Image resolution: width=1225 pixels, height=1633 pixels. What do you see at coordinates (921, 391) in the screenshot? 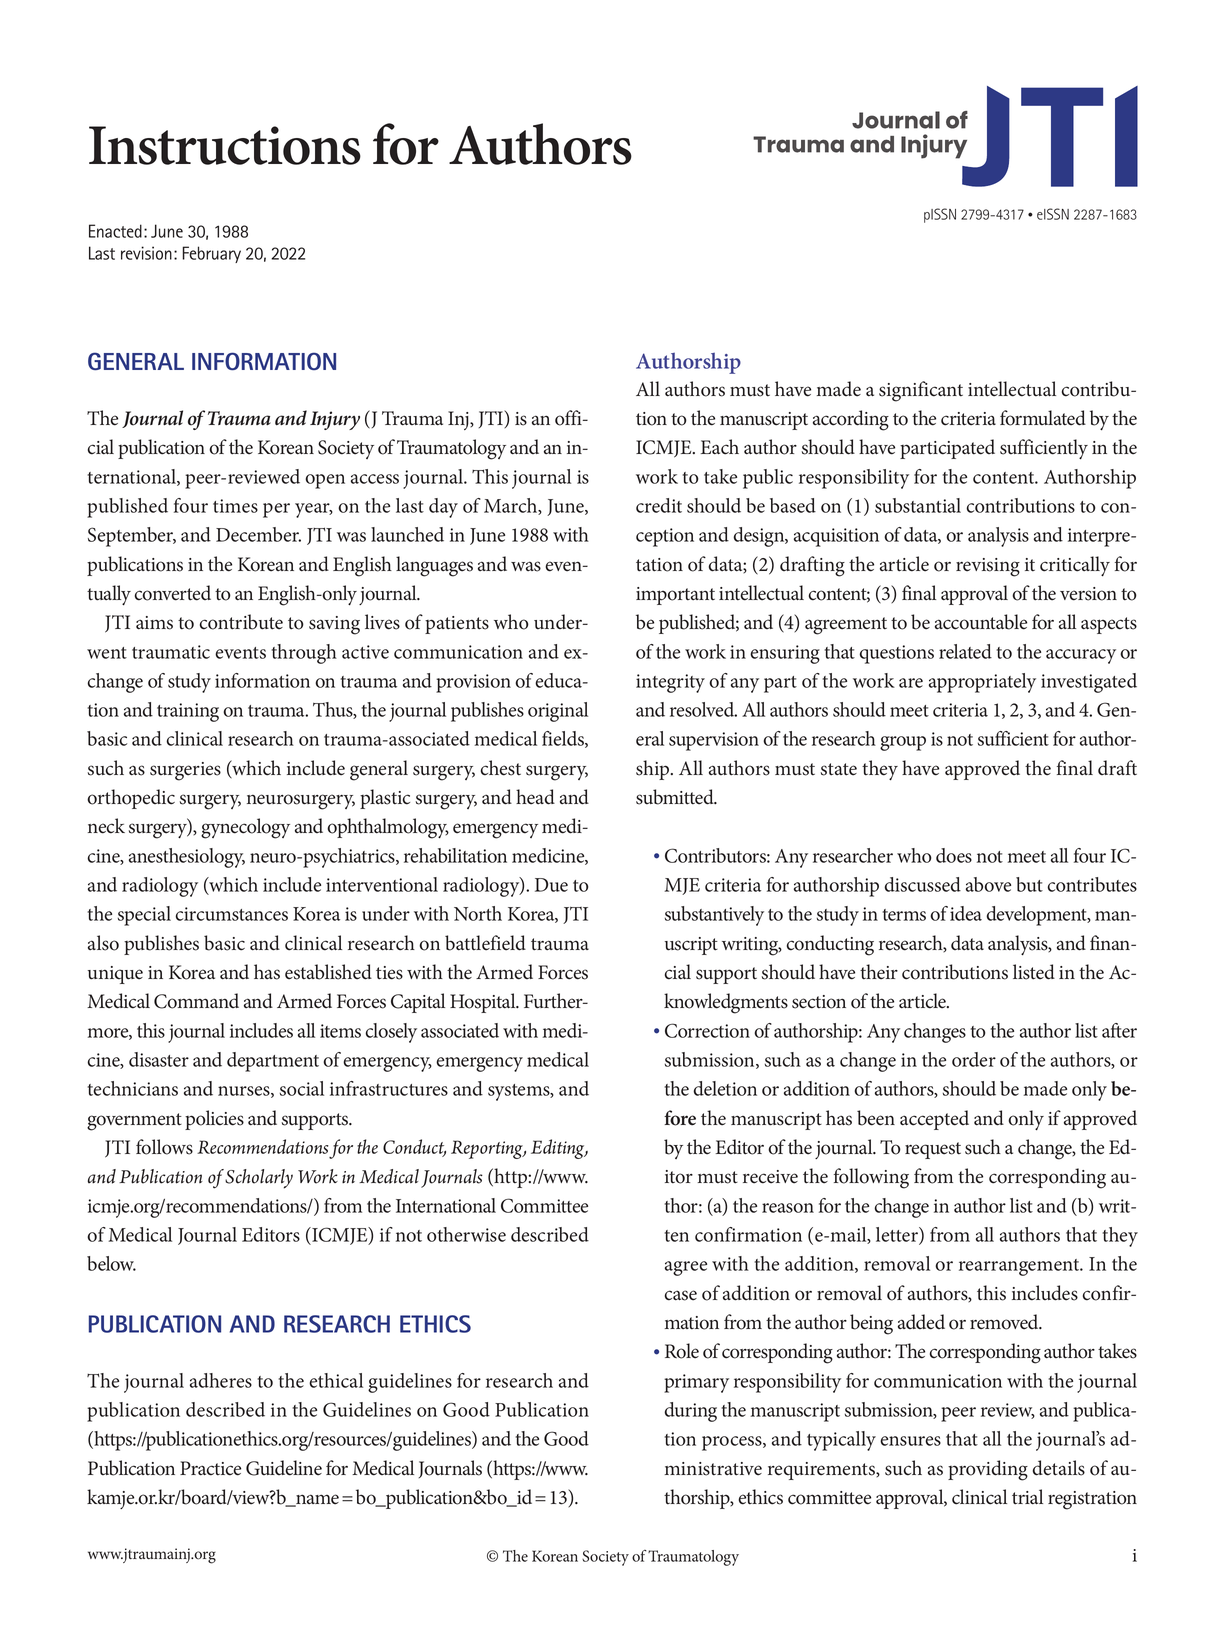
I see `significant` at bounding box center [921, 391].
